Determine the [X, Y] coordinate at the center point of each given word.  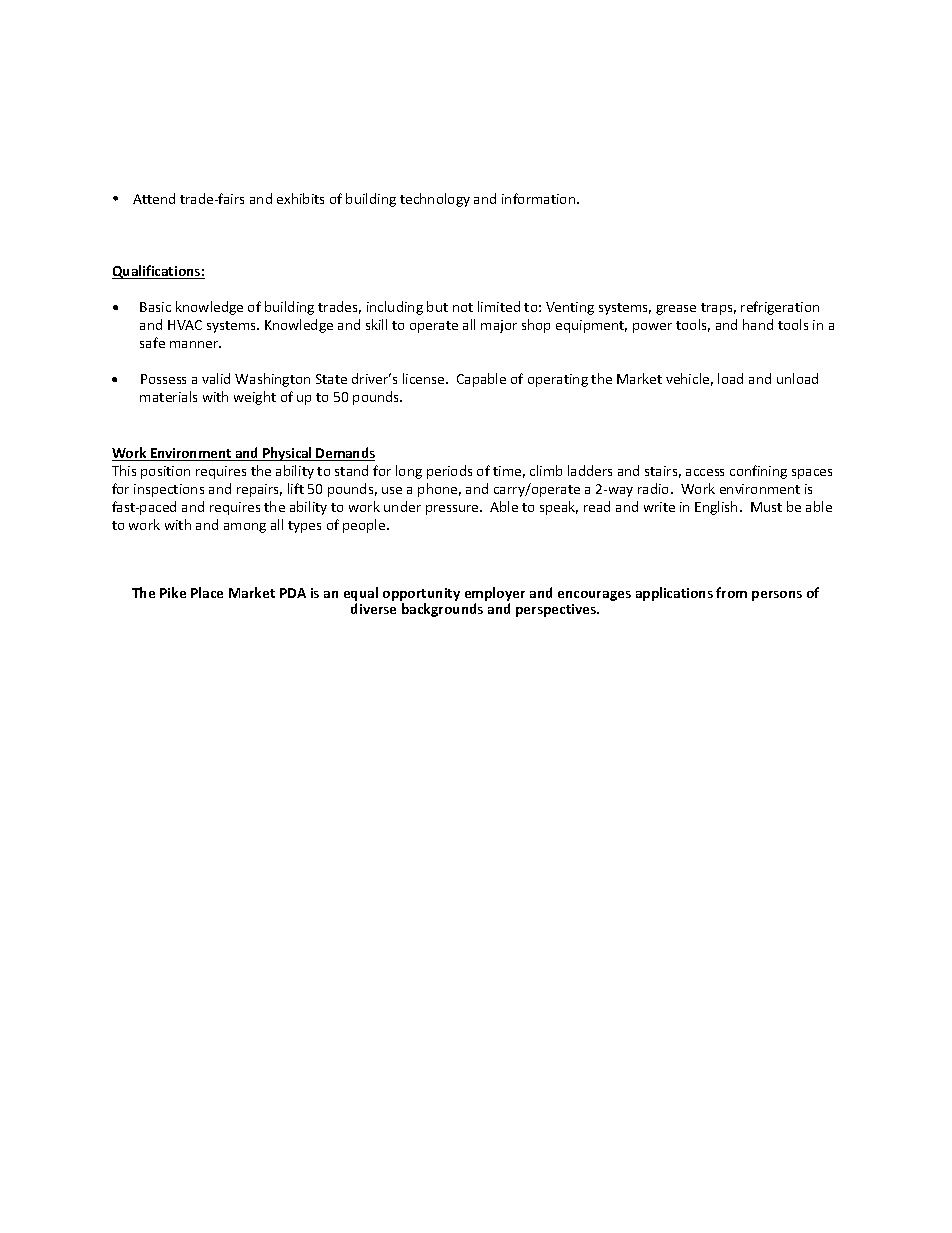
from [731, 592]
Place [207, 592]
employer [495, 594]
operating [558, 380]
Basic [155, 307]
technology [435, 200]
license [425, 378]
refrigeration [780, 308]
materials [168, 396]
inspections [169, 490]
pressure [453, 510]
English [716, 508]
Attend [154, 198]
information [540, 198]
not [463, 307]
